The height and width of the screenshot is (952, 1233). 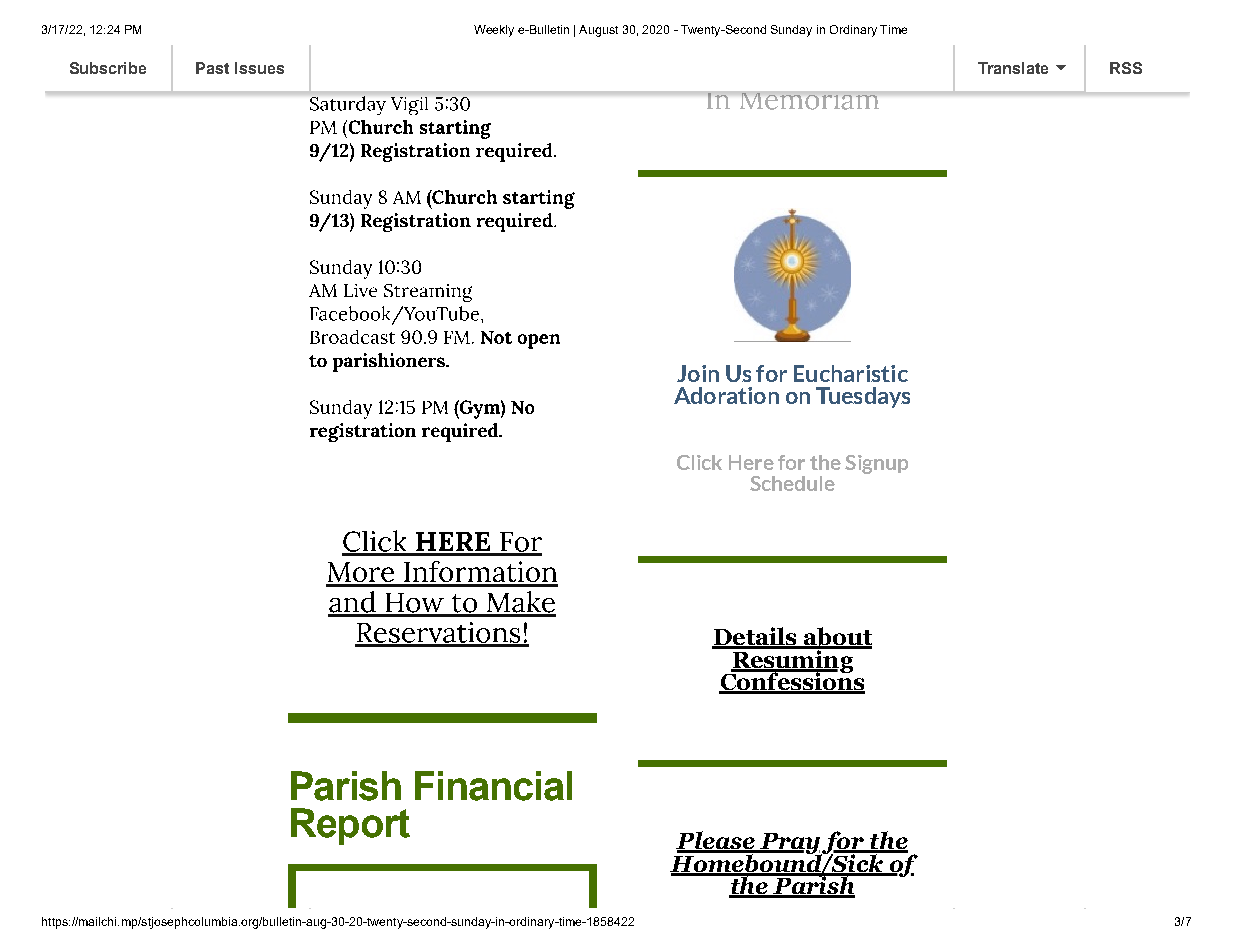 What do you see at coordinates (350, 826) in the screenshot?
I see `Report` at bounding box center [350, 826].
